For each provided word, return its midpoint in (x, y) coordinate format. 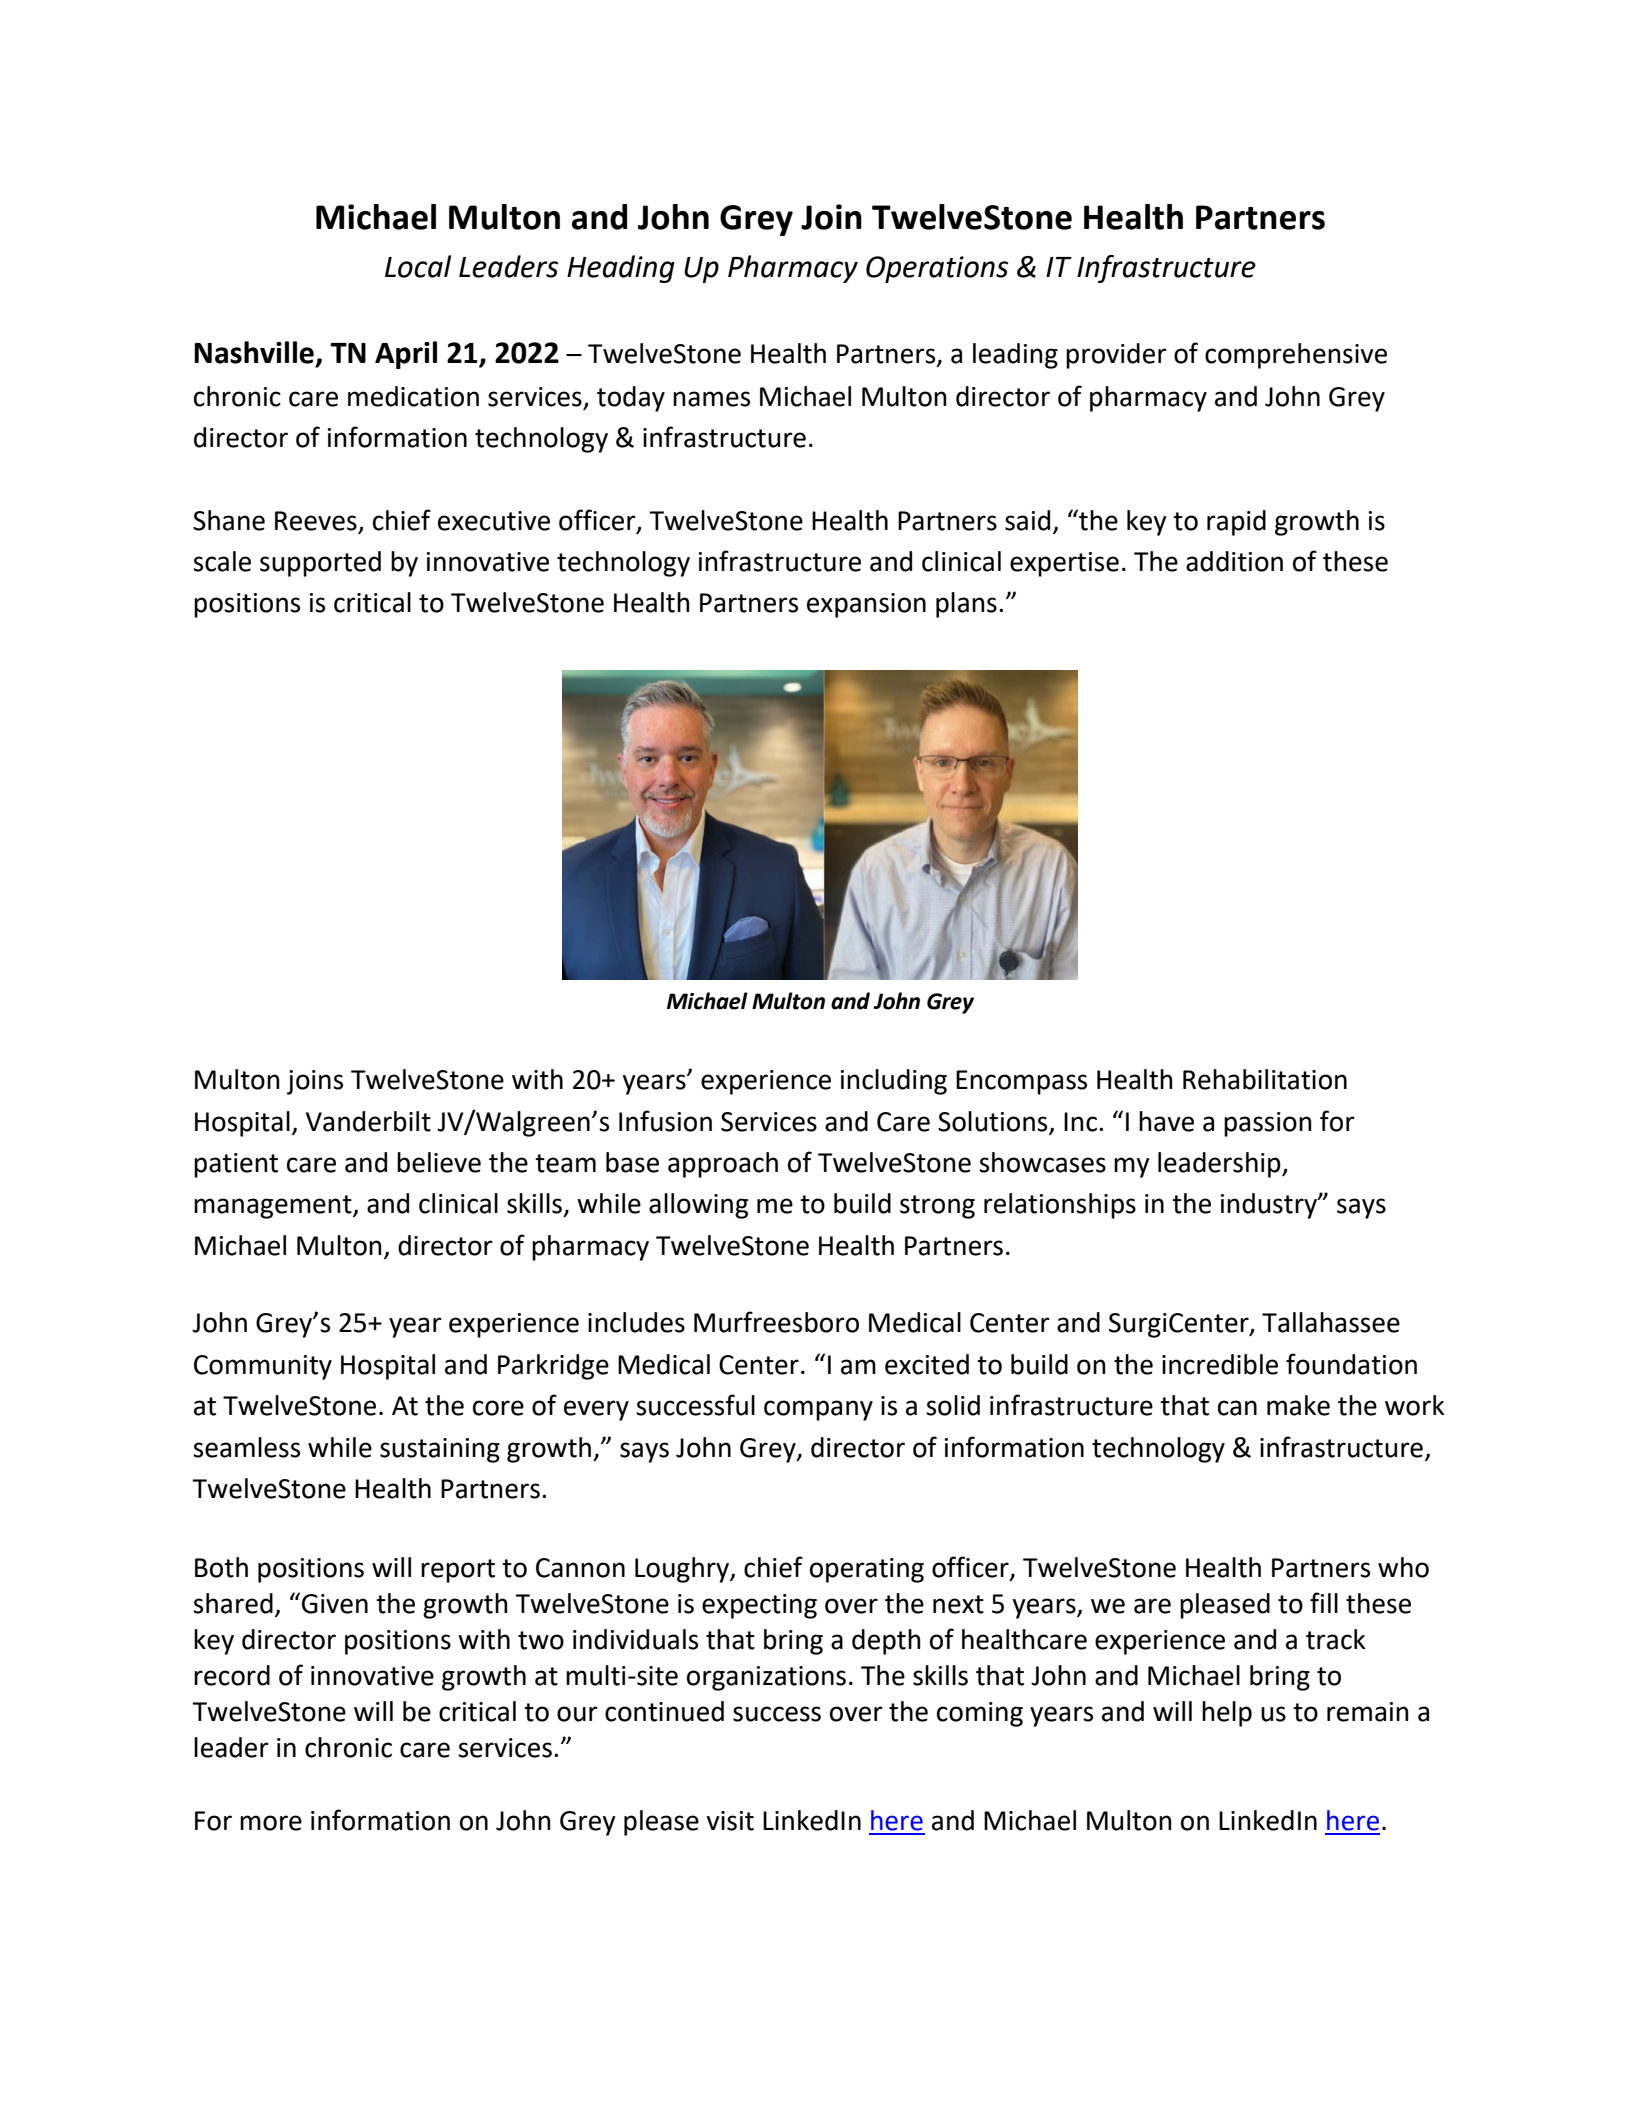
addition (1234, 561)
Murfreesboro (776, 1322)
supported (320, 564)
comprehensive (1296, 356)
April (406, 355)
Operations (937, 269)
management (274, 1207)
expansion (866, 605)
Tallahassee (1331, 1322)
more (271, 1823)
